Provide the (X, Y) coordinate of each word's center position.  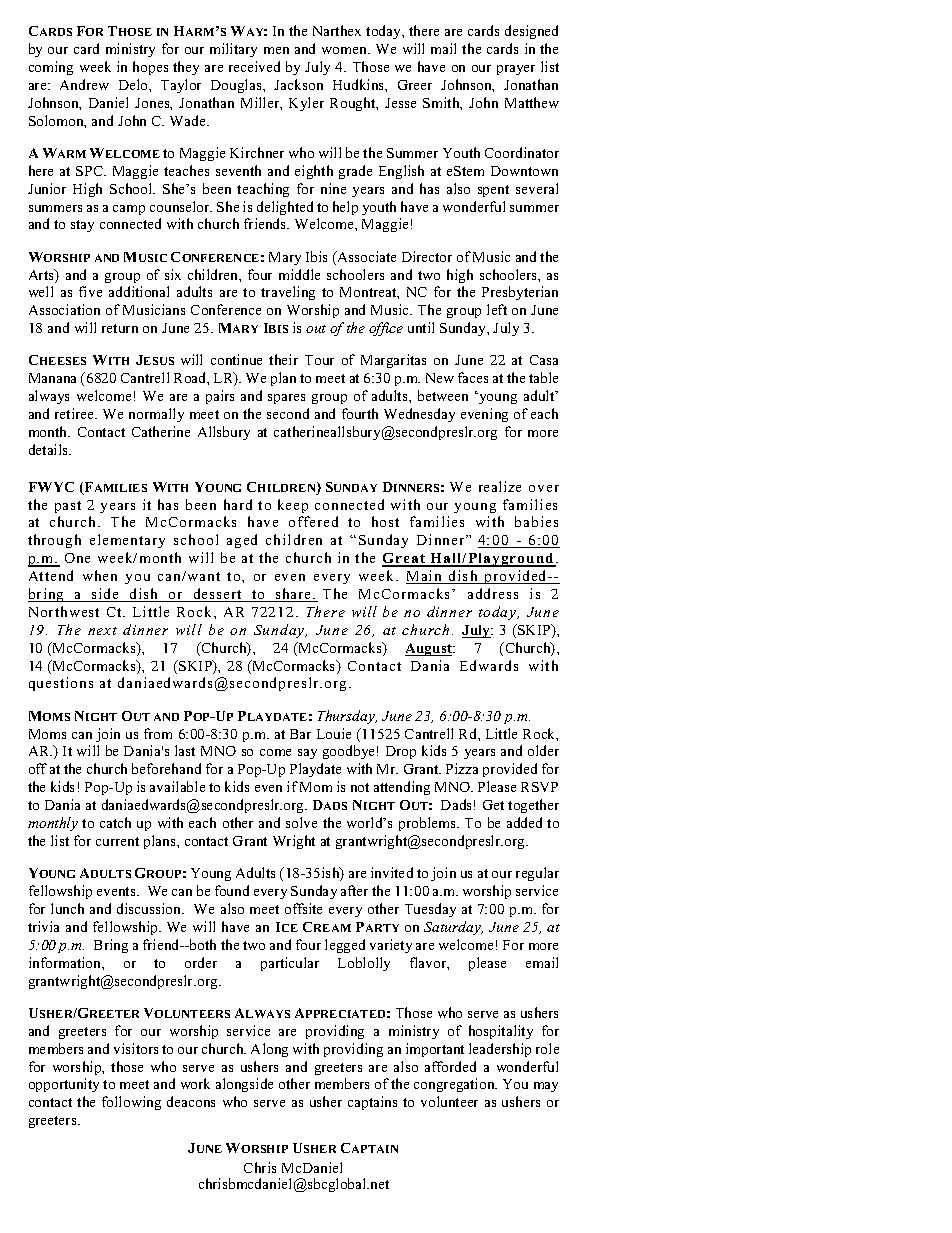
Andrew (84, 84)
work (195, 1083)
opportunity (64, 1085)
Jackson (298, 84)
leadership (500, 1050)
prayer (516, 70)
